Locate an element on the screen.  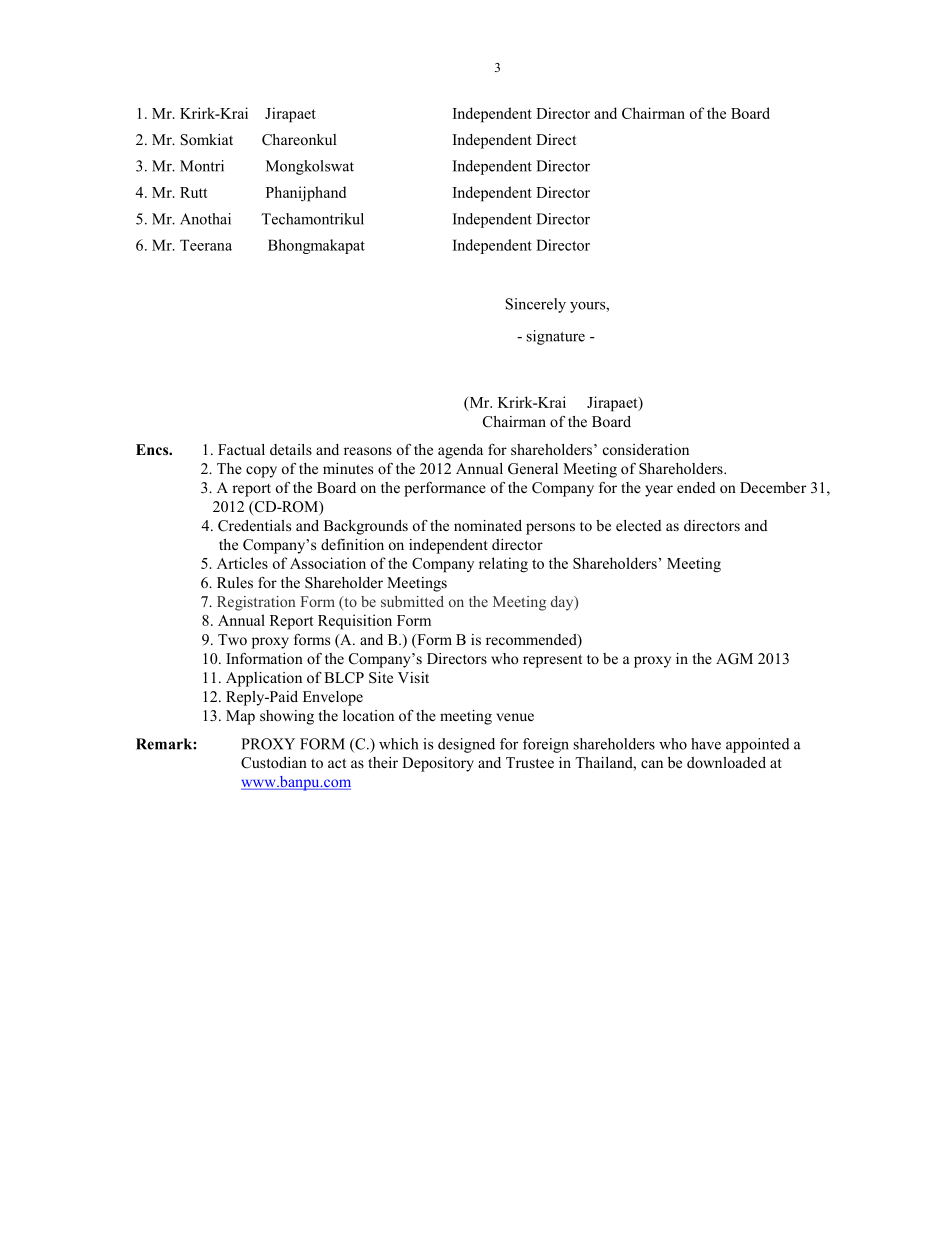
signature is located at coordinates (556, 337).
